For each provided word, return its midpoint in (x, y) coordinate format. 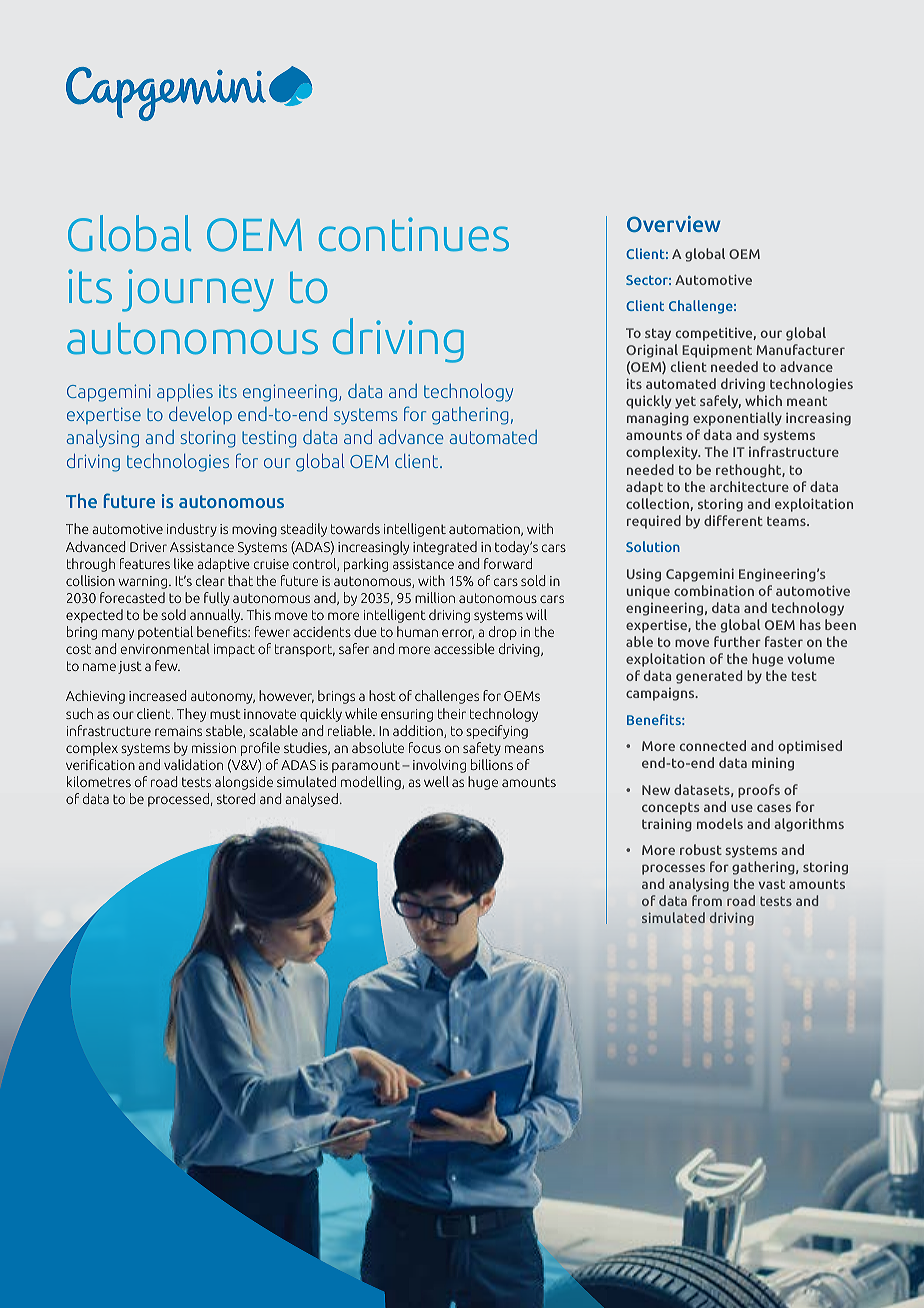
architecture (749, 486)
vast (772, 884)
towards (355, 528)
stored (236, 798)
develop (200, 416)
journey (198, 290)
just (130, 667)
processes (673, 869)
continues (414, 234)
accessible (464, 648)
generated (709, 677)
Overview (674, 224)
